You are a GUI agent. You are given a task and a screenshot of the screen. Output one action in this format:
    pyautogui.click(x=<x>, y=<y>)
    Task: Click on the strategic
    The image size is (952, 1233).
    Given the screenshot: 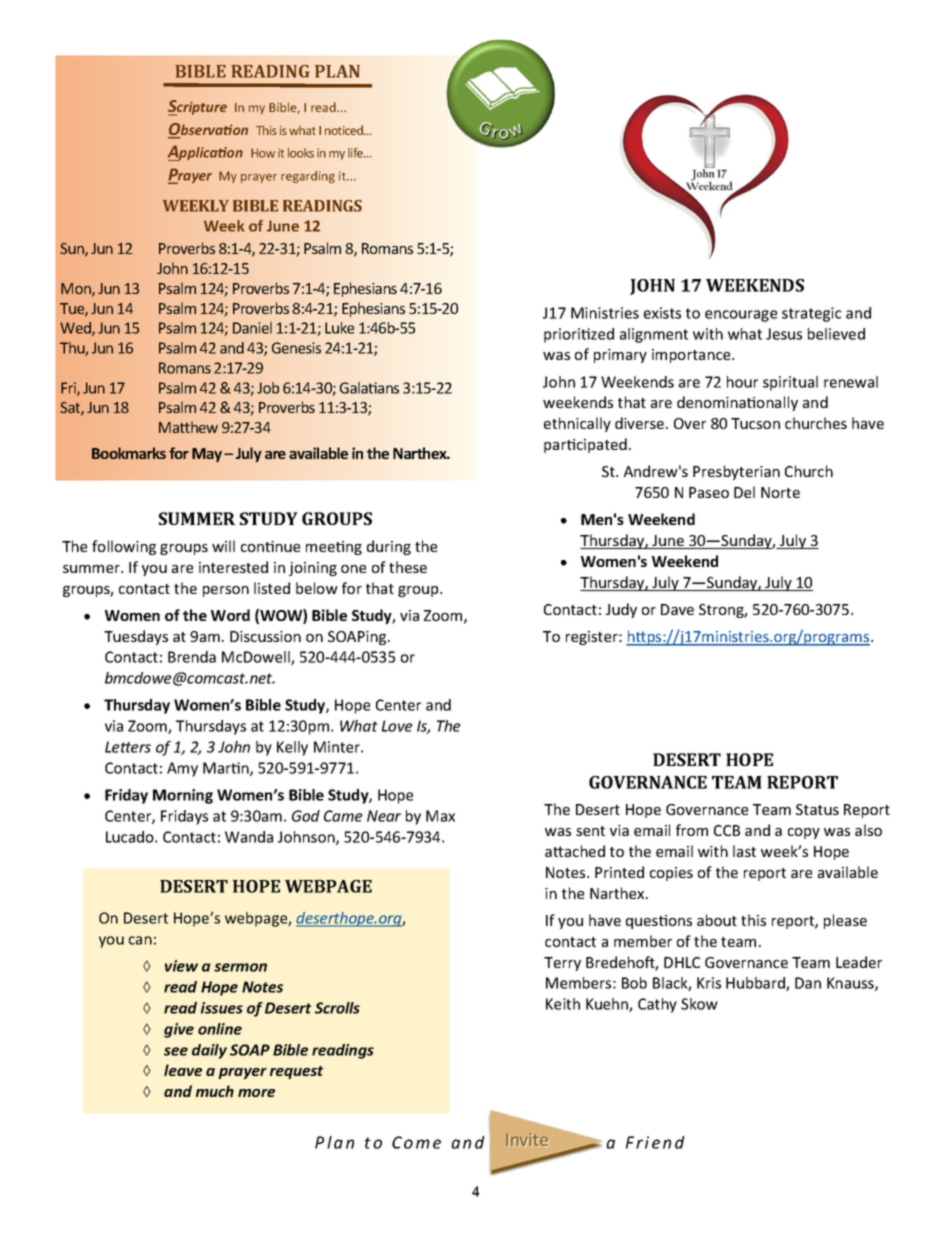 What is the action you would take?
    pyautogui.click(x=811, y=314)
